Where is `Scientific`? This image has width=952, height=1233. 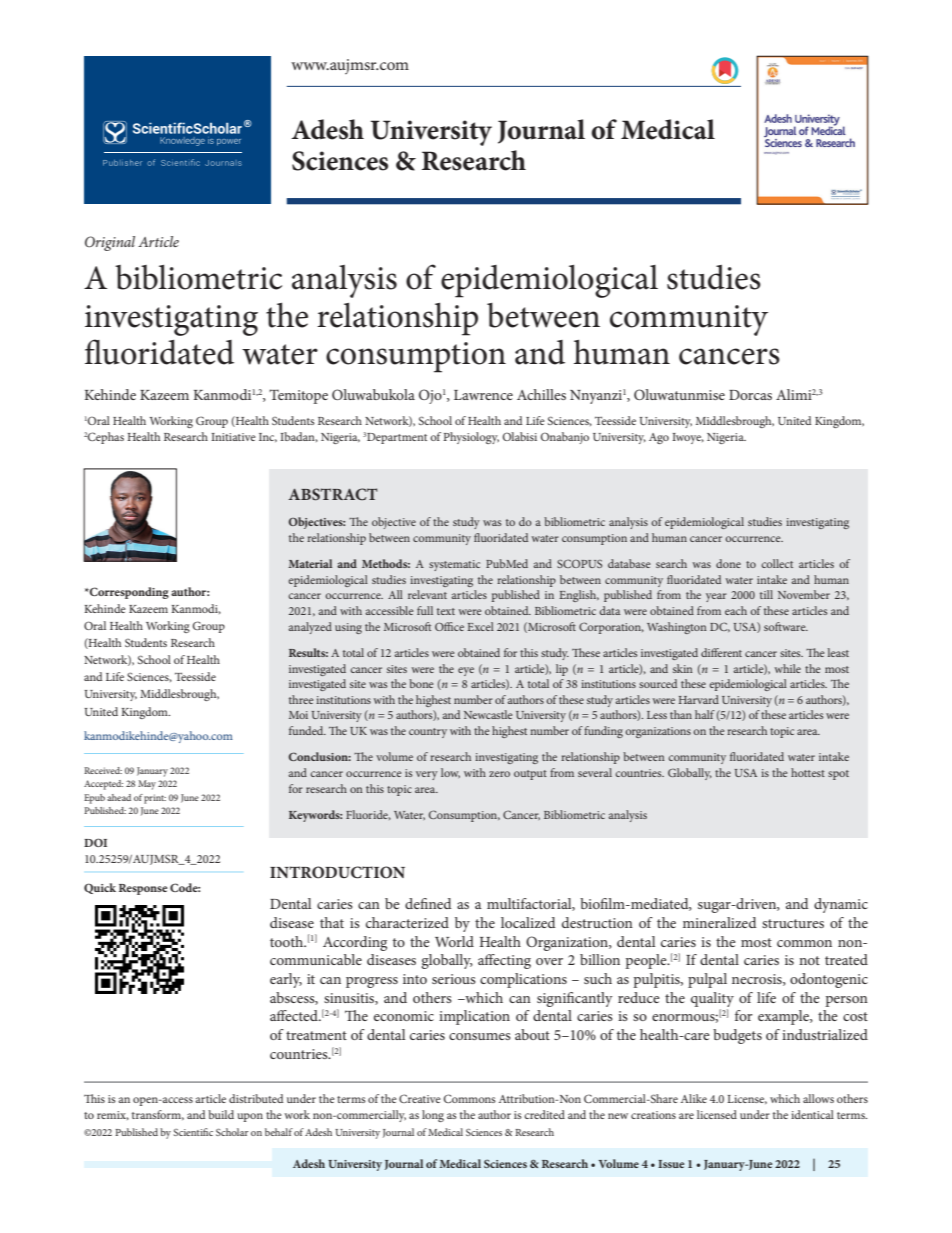 Scientific is located at coordinates (193, 1132).
